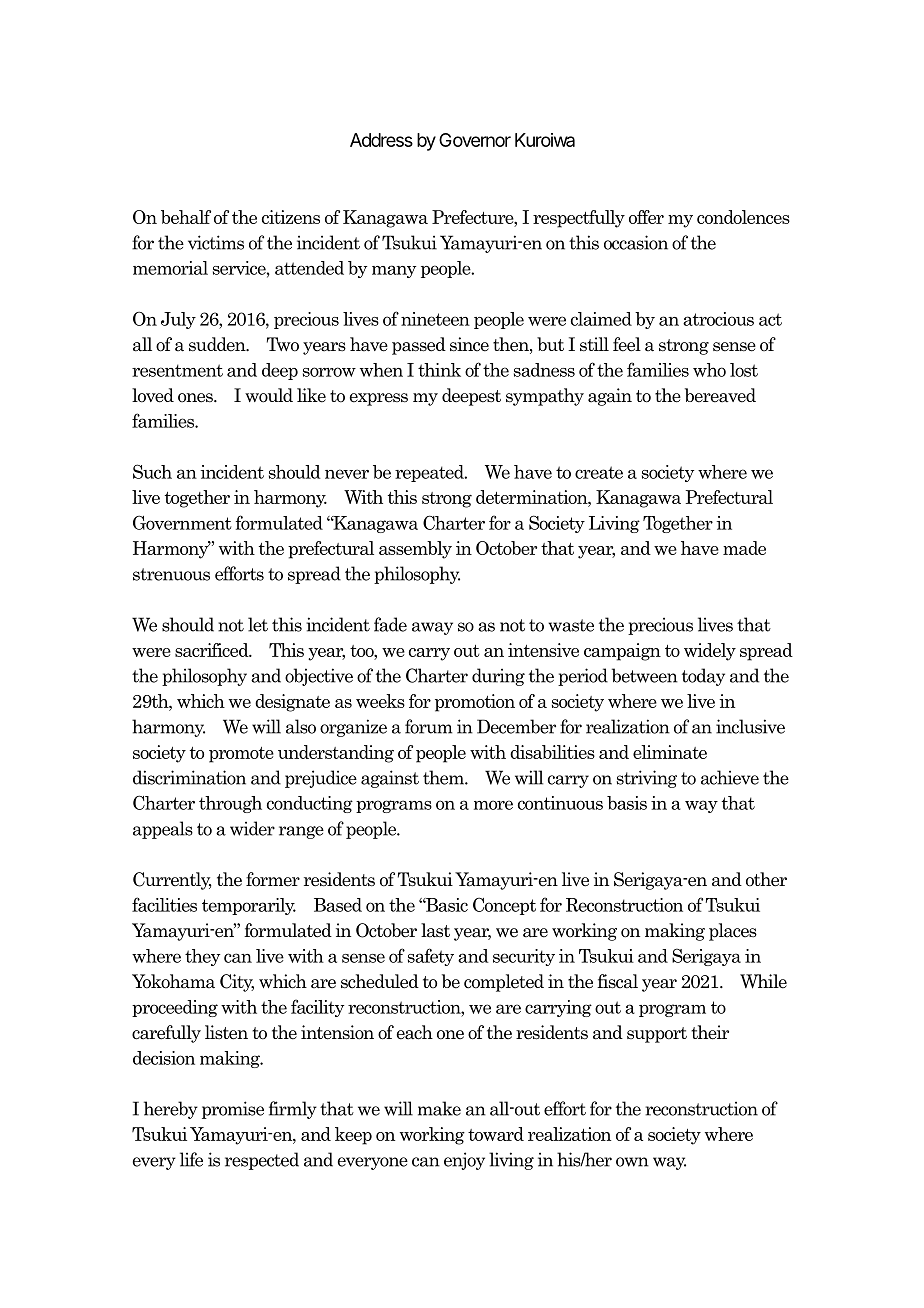  Describe the element at coordinates (743, 217) in the screenshot. I see `condolences` at that location.
